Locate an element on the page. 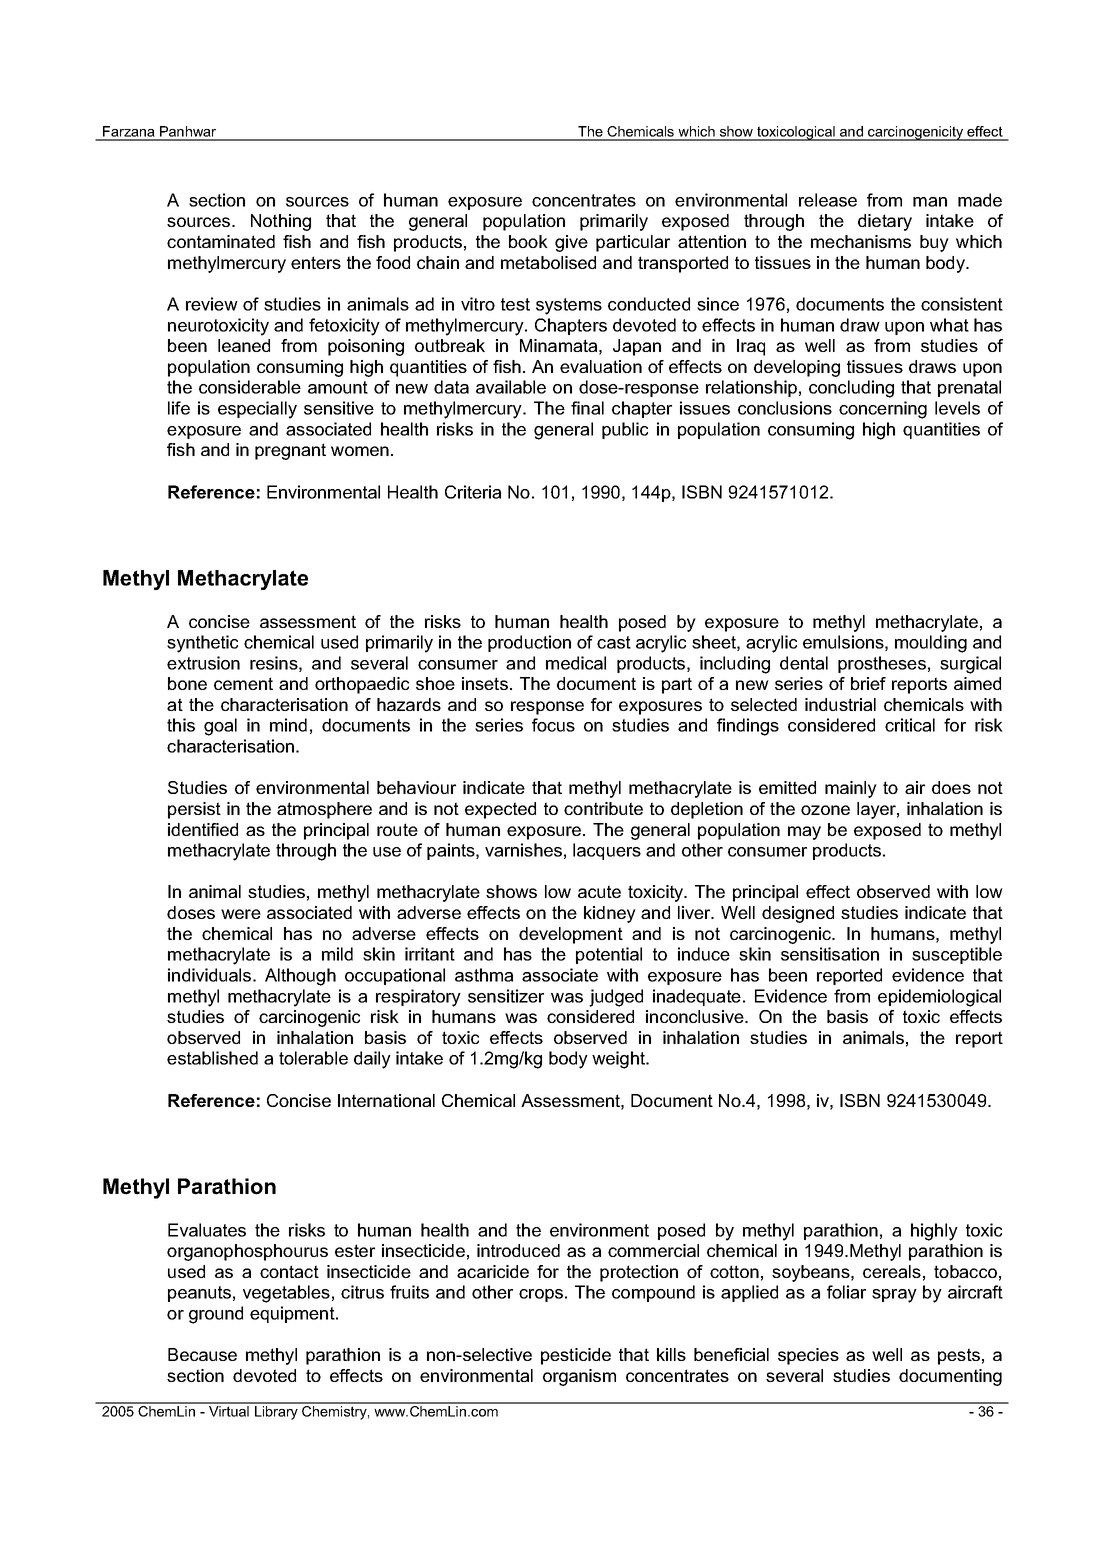  mainly is located at coordinates (851, 789).
